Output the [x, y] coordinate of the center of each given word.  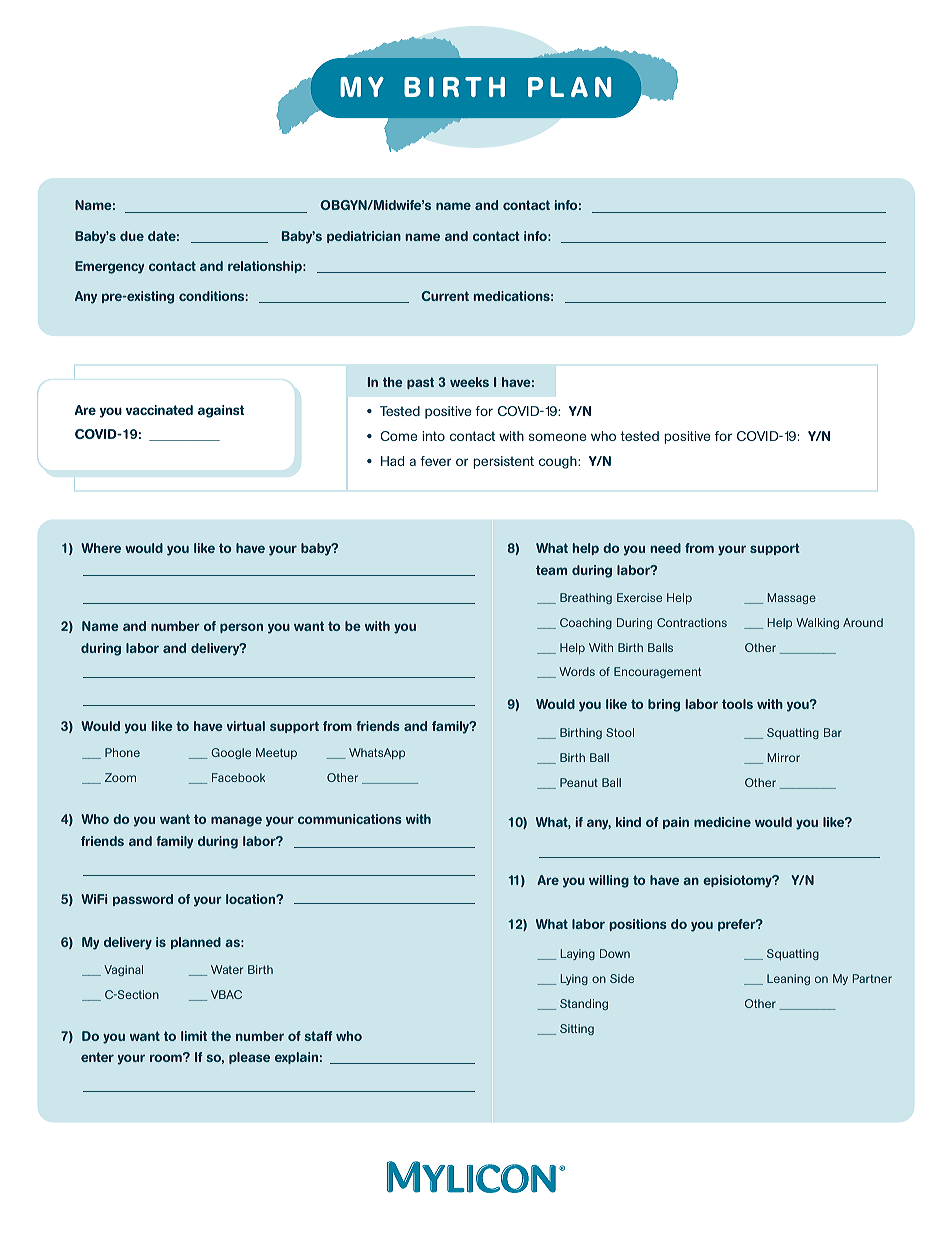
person [241, 628]
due [132, 236]
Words [577, 671]
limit [194, 1036]
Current [445, 296]
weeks [469, 382]
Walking [817, 623]
